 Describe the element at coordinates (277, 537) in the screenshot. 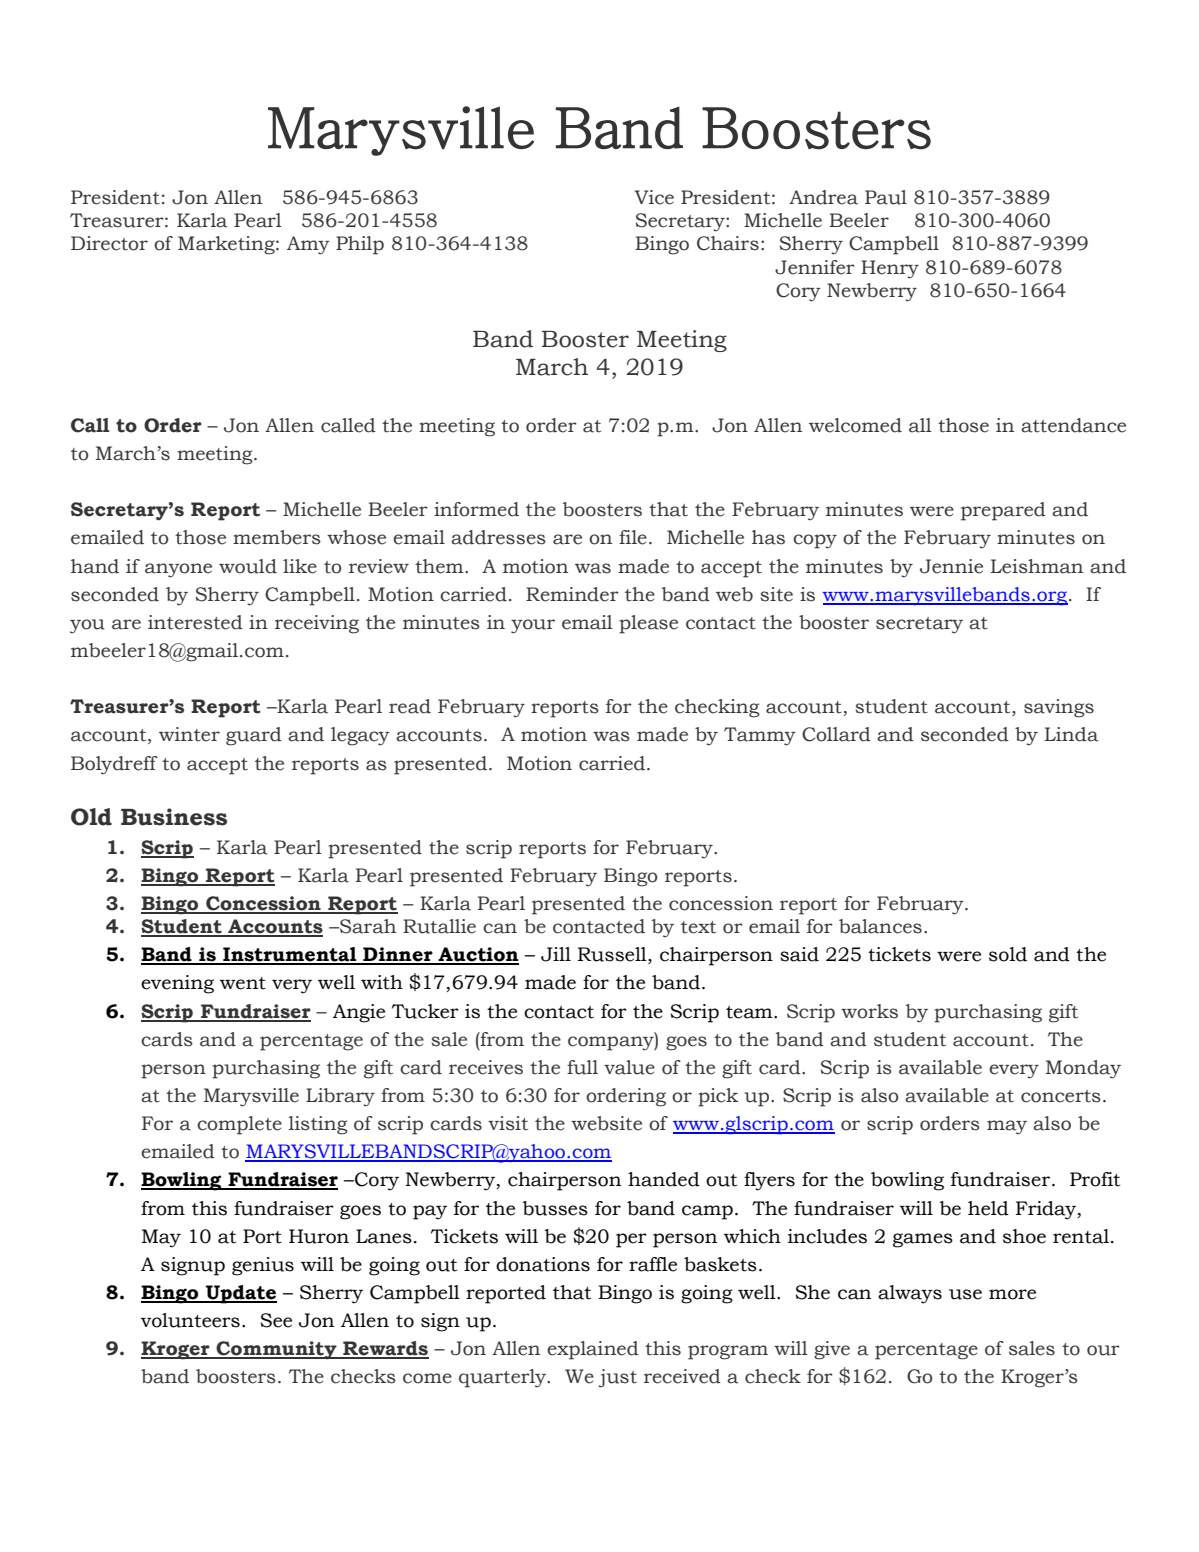

I see `members` at that location.
